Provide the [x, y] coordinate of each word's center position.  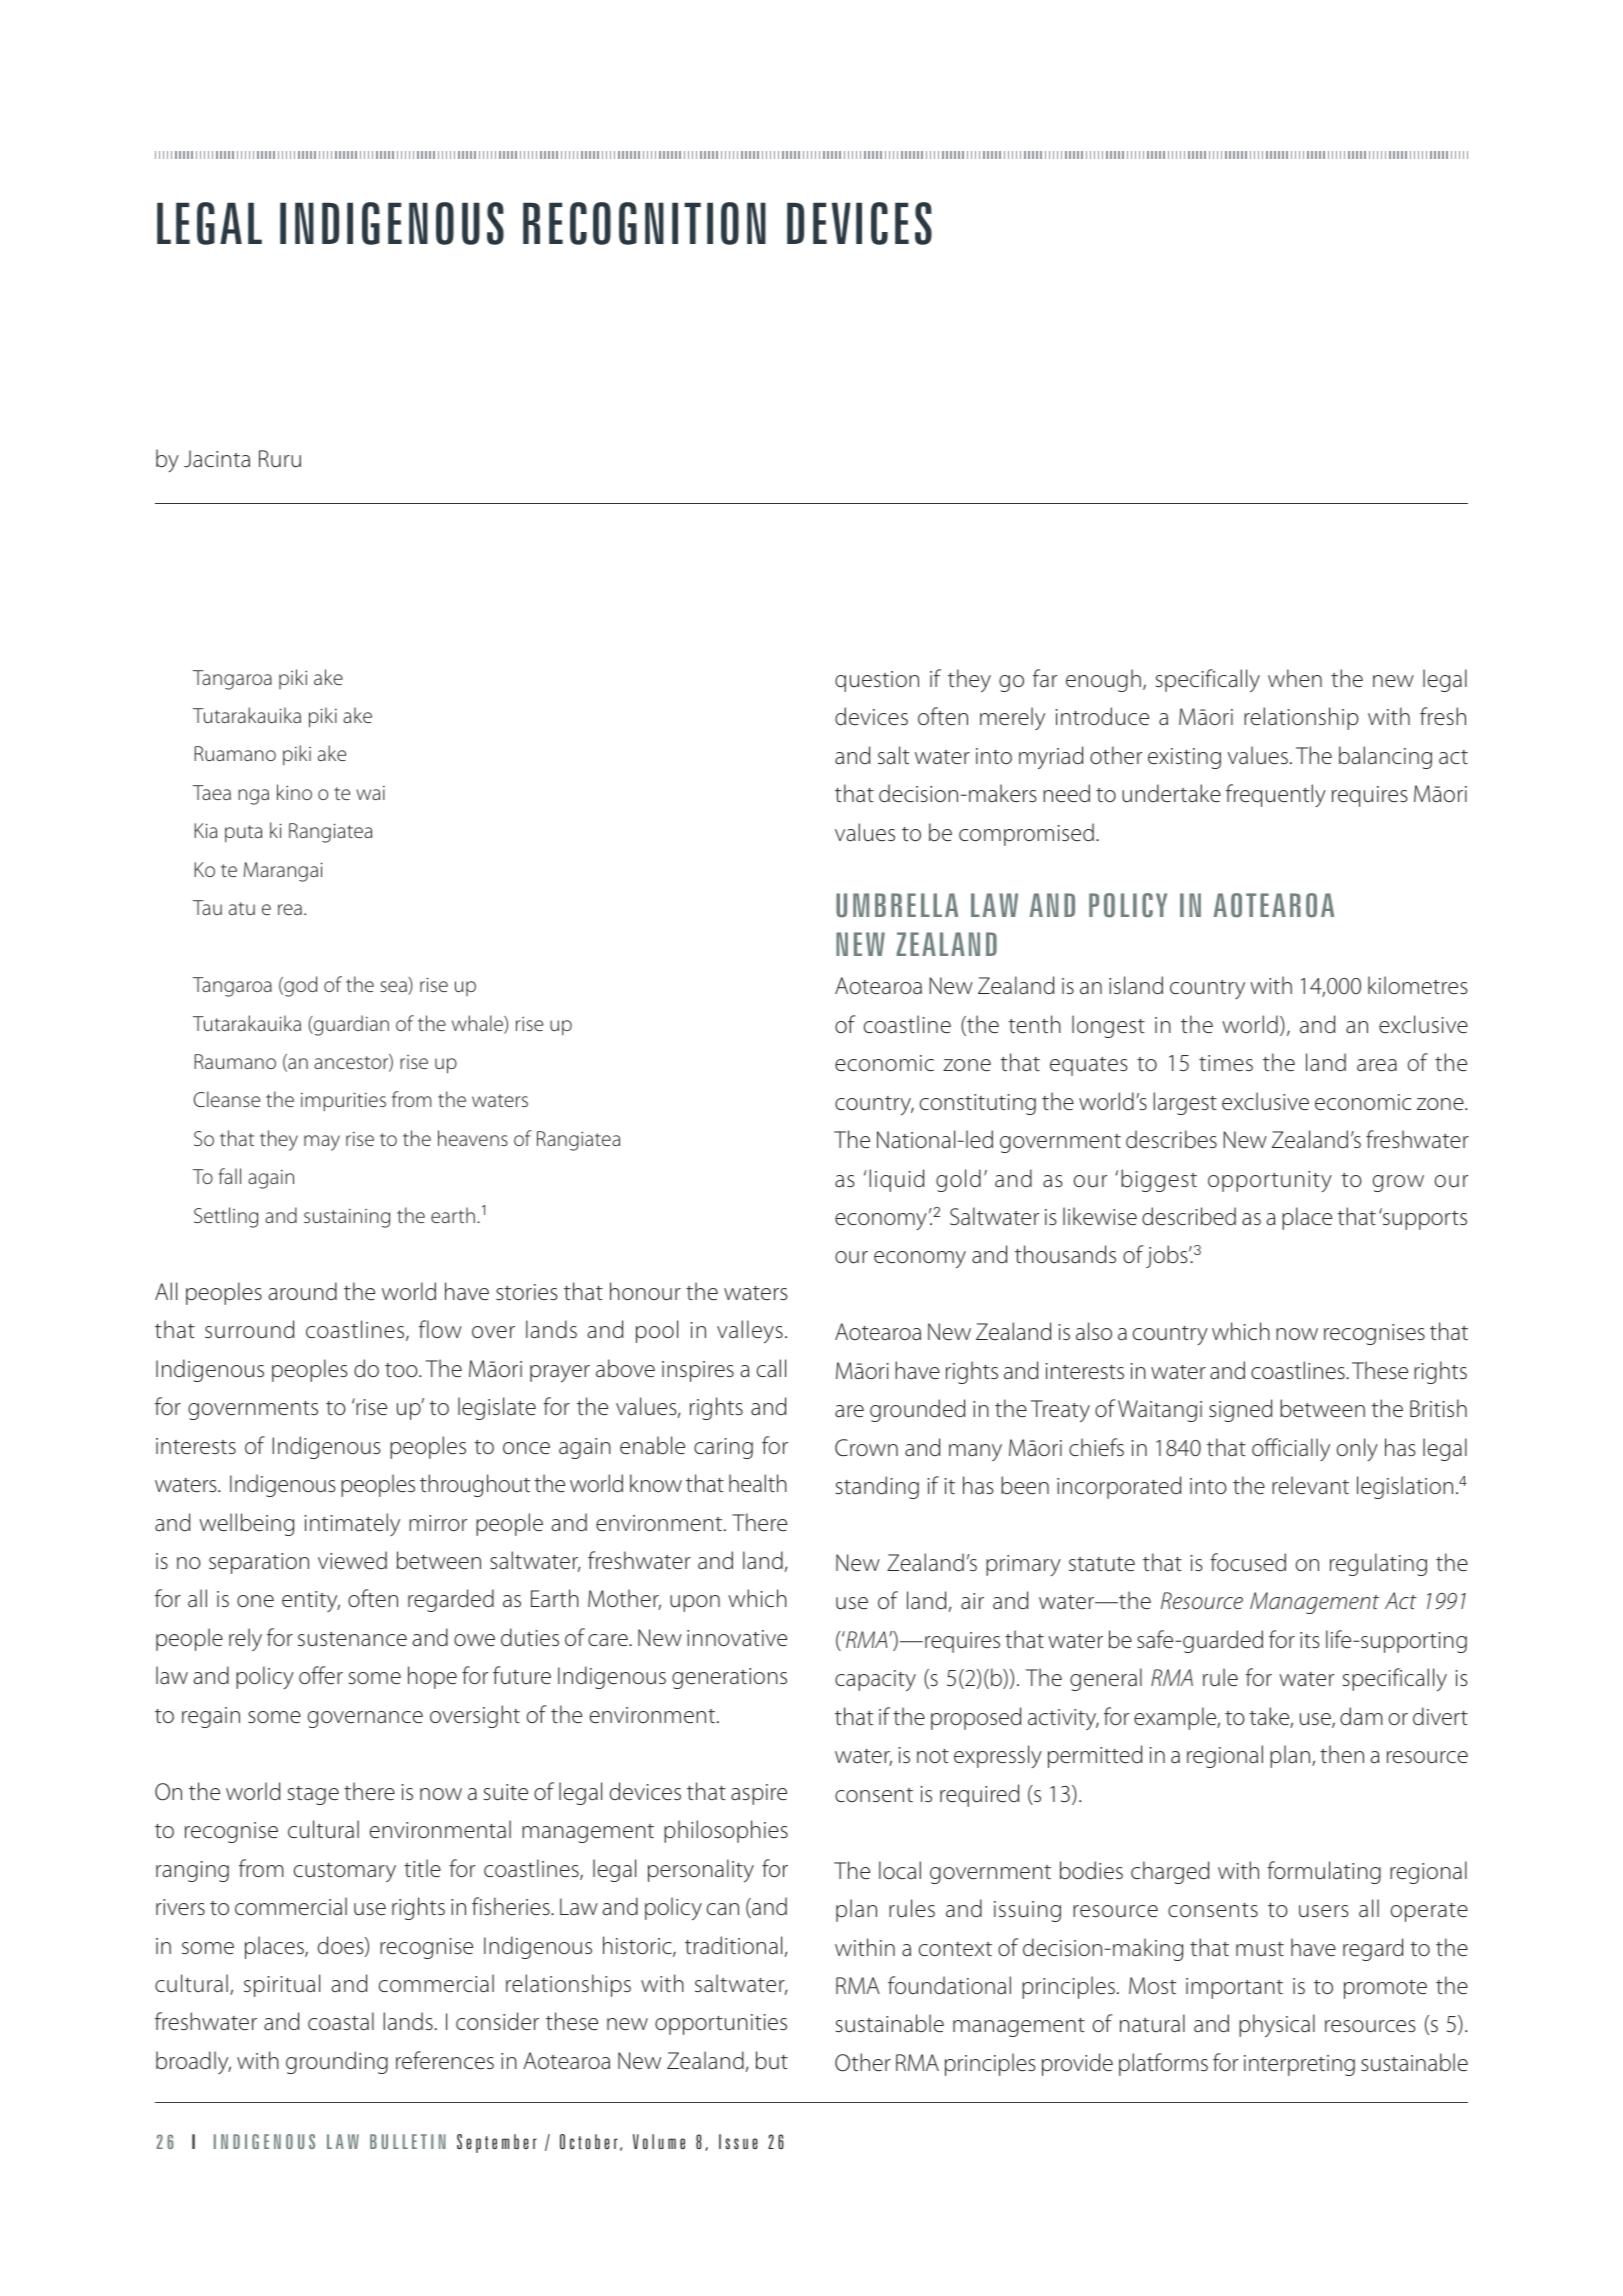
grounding [337, 2062]
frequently [1276, 795]
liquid [896, 1180]
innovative [737, 1638]
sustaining [347, 1218]
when [1295, 678]
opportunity [1270, 1181]
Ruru [280, 459]
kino [294, 792]
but [772, 2060]
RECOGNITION [644, 223]
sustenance [352, 1639]
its [1310, 1640]
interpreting [1299, 2065]
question [877, 681]
